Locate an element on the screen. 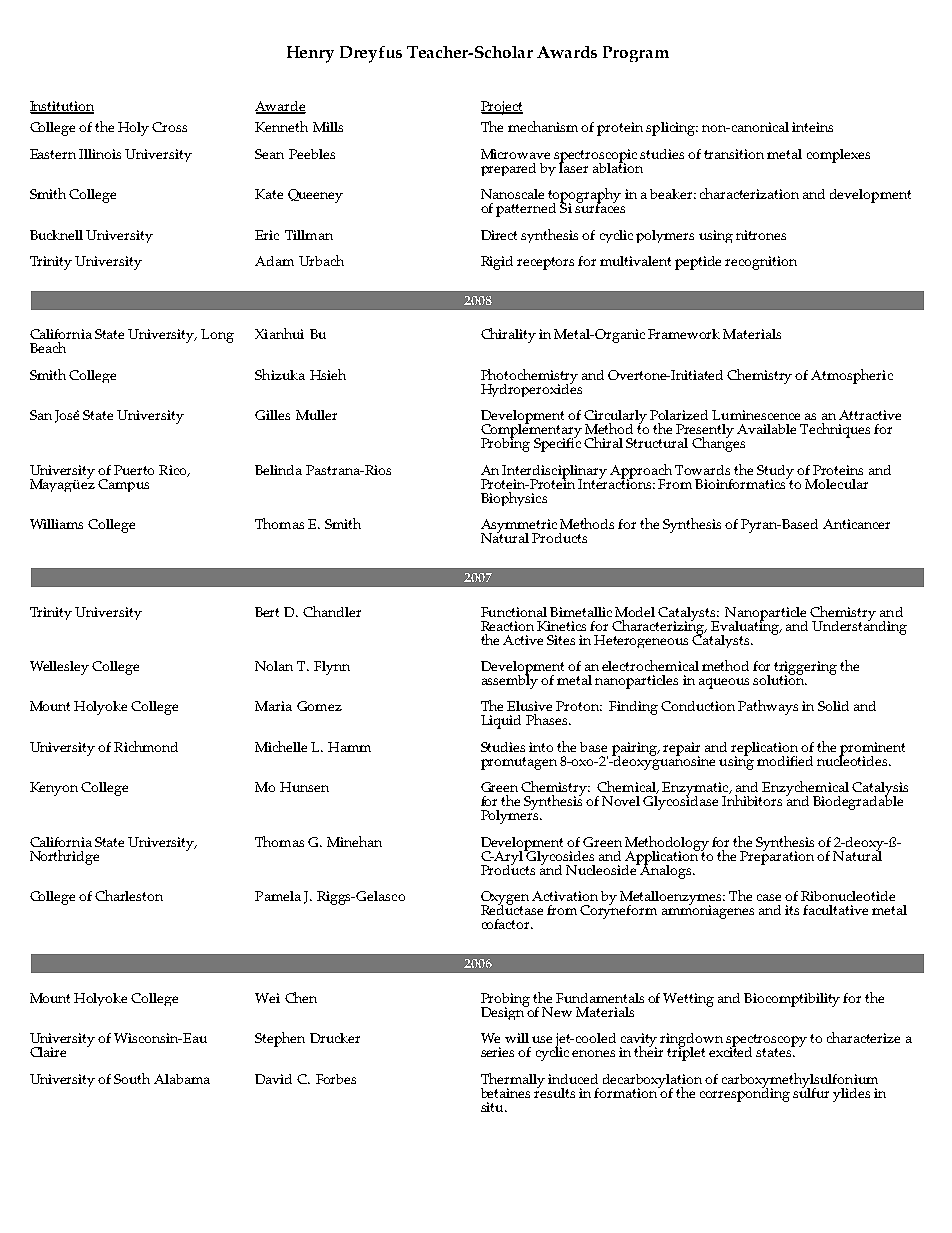 The height and width of the screenshot is (1233, 952). Cross is located at coordinates (169, 127).
